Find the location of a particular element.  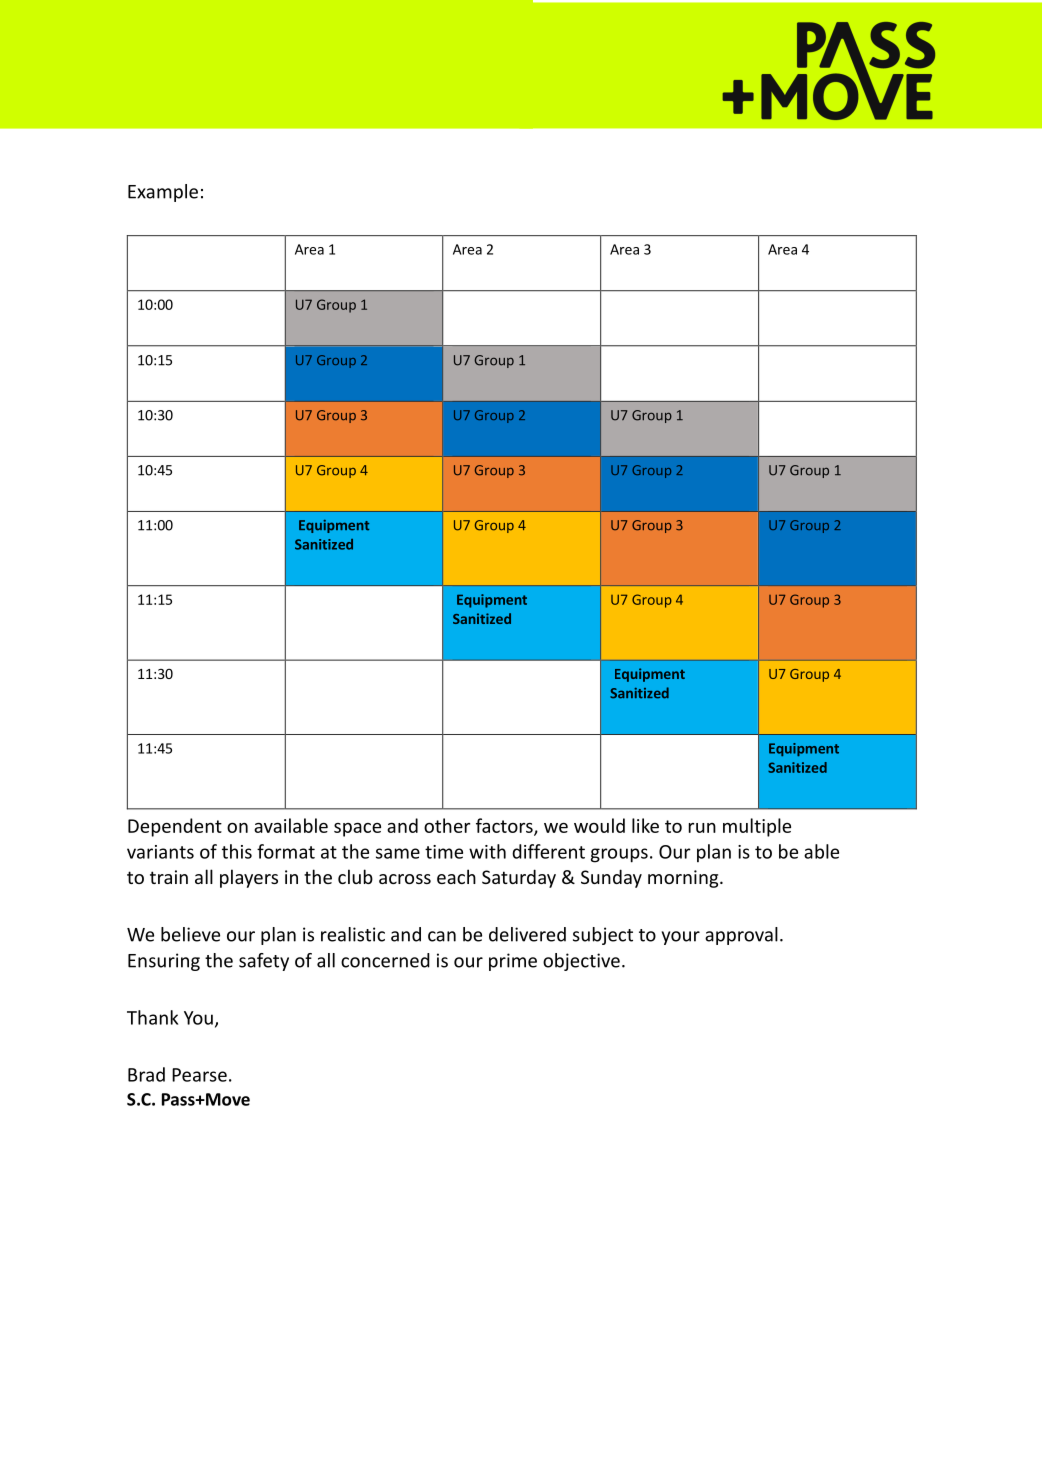

space is located at coordinates (357, 830).
